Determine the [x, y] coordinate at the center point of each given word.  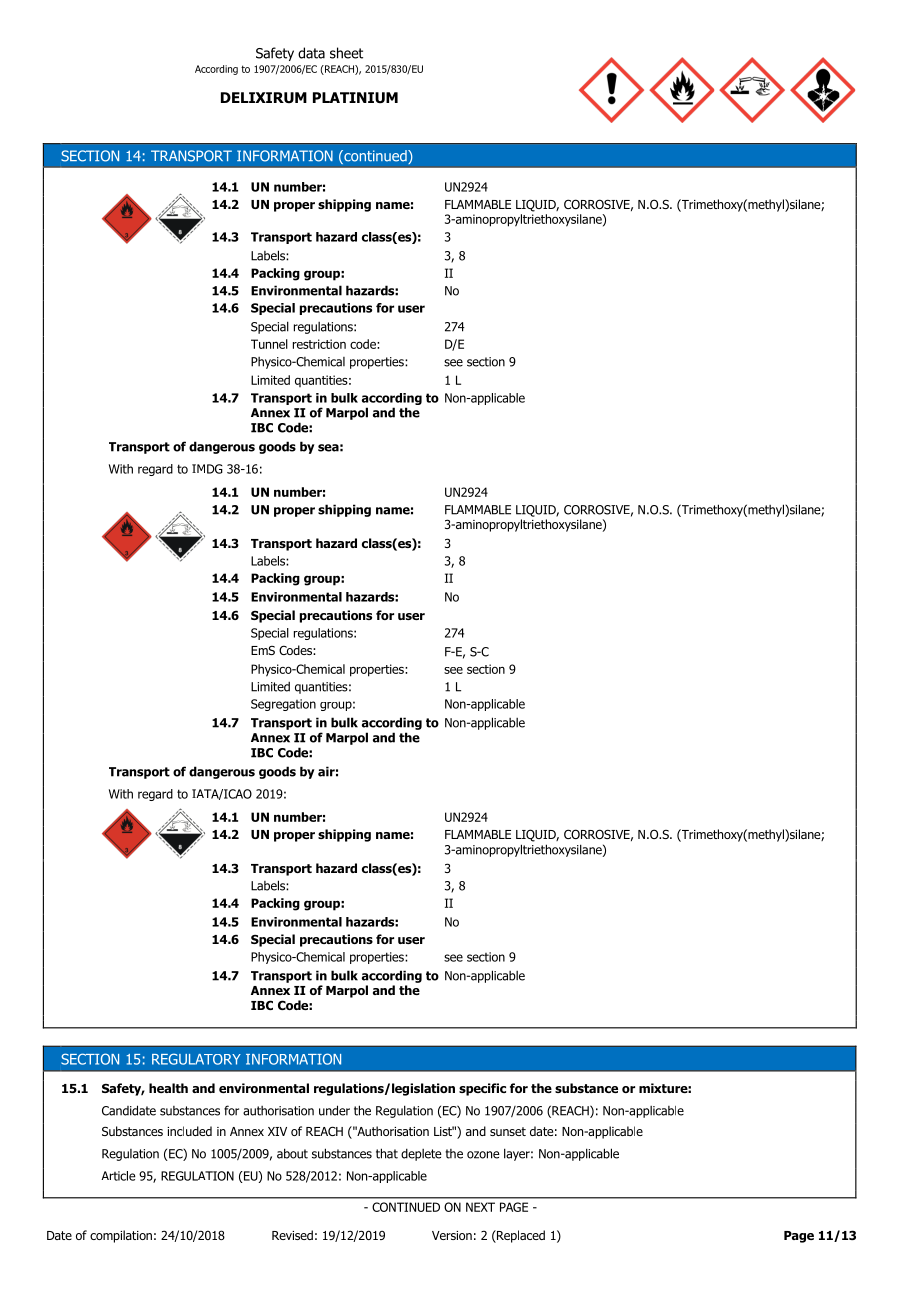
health [168, 1088]
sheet [346, 53]
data [311, 53]
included [189, 1131]
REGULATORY [196, 1059]
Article [118, 1176]
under [334, 1110]
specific [482, 1089]
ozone [483, 1155]
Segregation [283, 705]
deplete [421, 1154]
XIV [277, 1131]
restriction [319, 344]
